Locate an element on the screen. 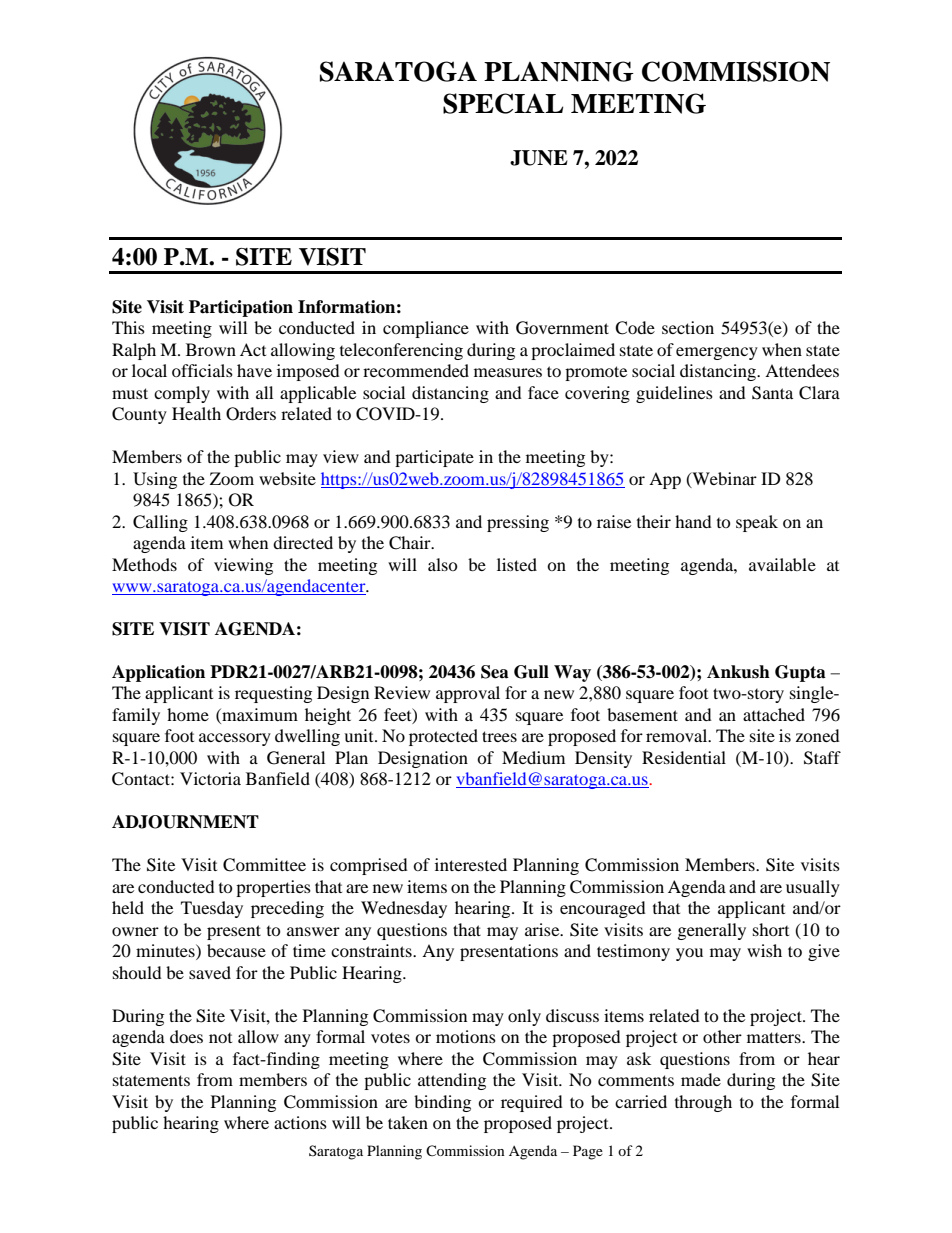  speak is located at coordinates (757, 523).
